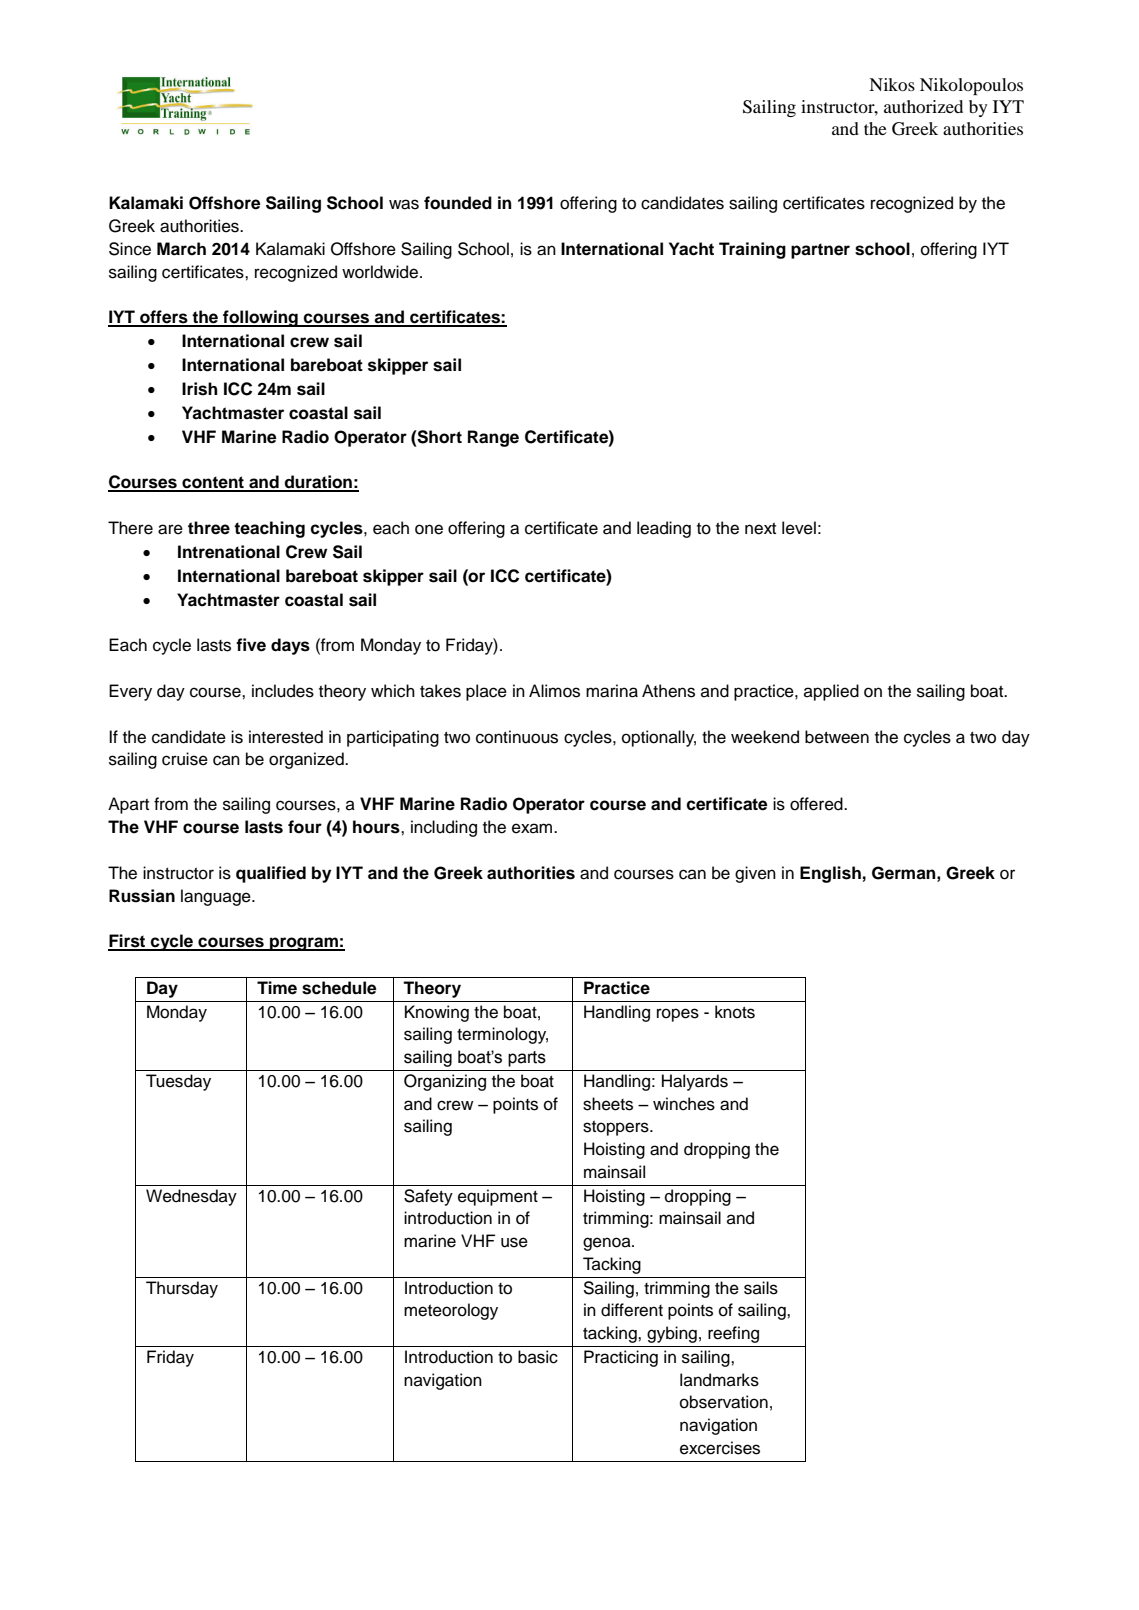 The height and width of the page is (1610, 1139). Describe the element at coordinates (185, 759) in the page. I see `cruise` at that location.
